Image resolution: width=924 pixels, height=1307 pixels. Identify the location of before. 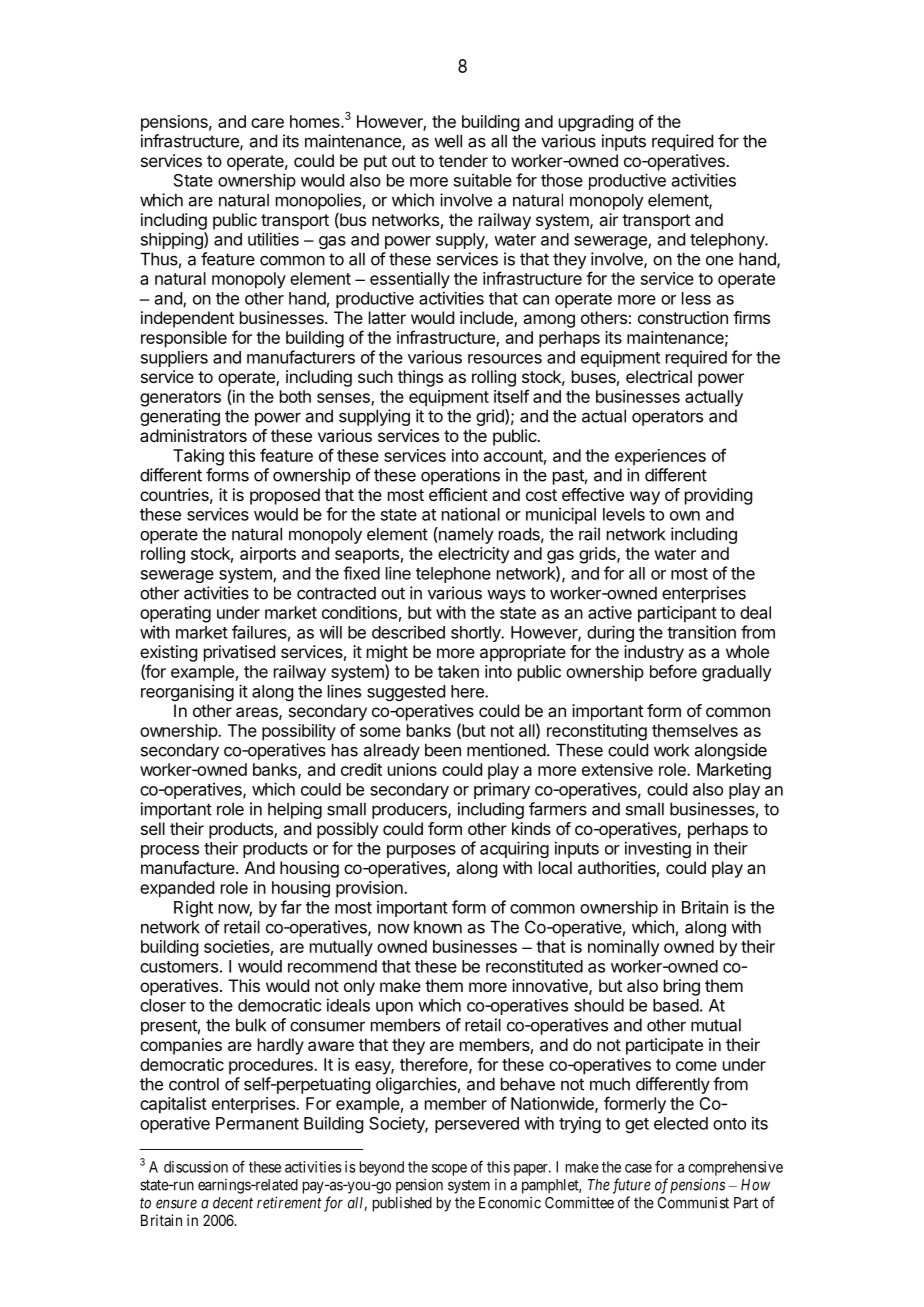
(673, 671).
